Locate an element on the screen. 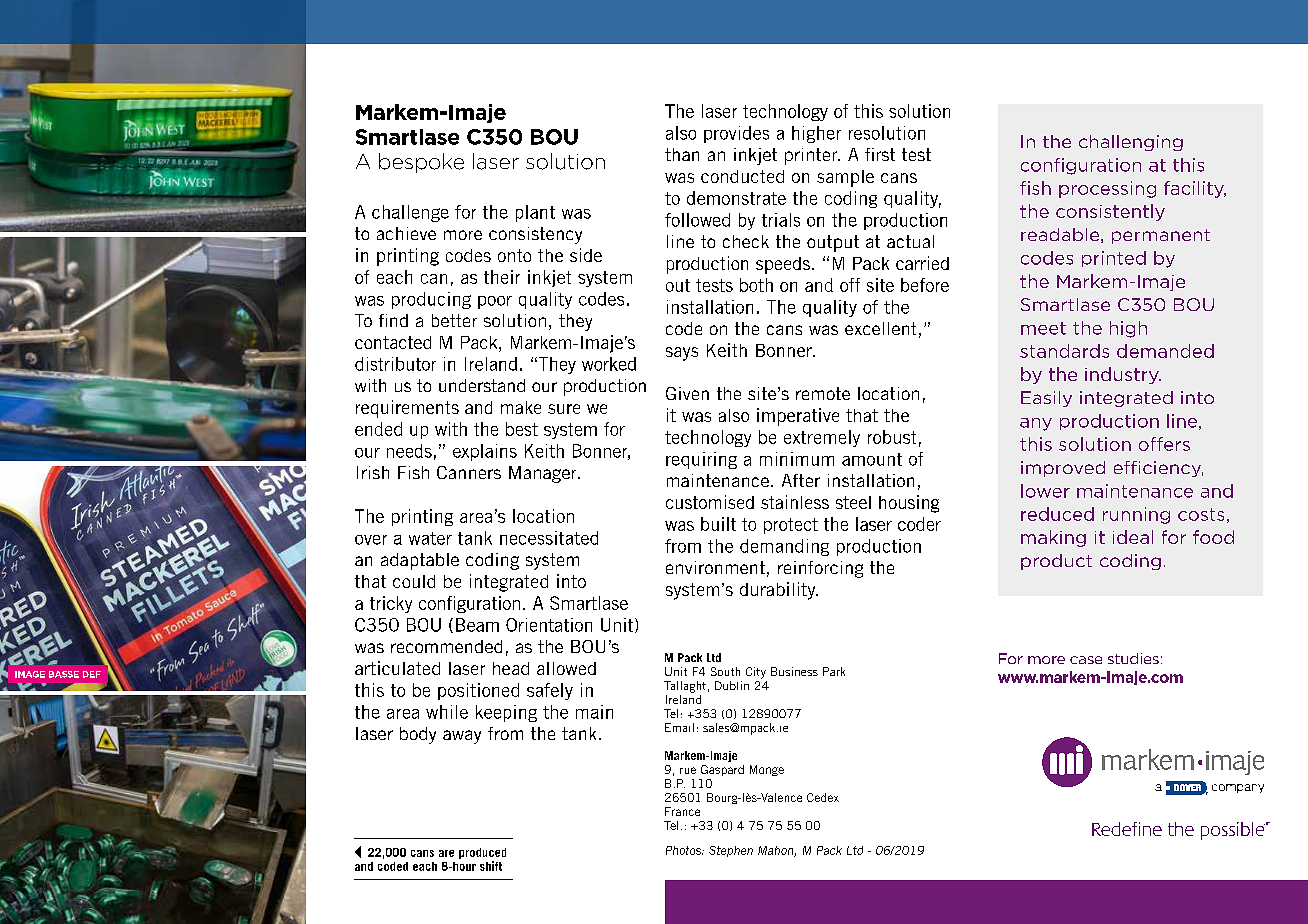 This screenshot has height=924, width=1308. bespoke is located at coordinates (421, 163).
